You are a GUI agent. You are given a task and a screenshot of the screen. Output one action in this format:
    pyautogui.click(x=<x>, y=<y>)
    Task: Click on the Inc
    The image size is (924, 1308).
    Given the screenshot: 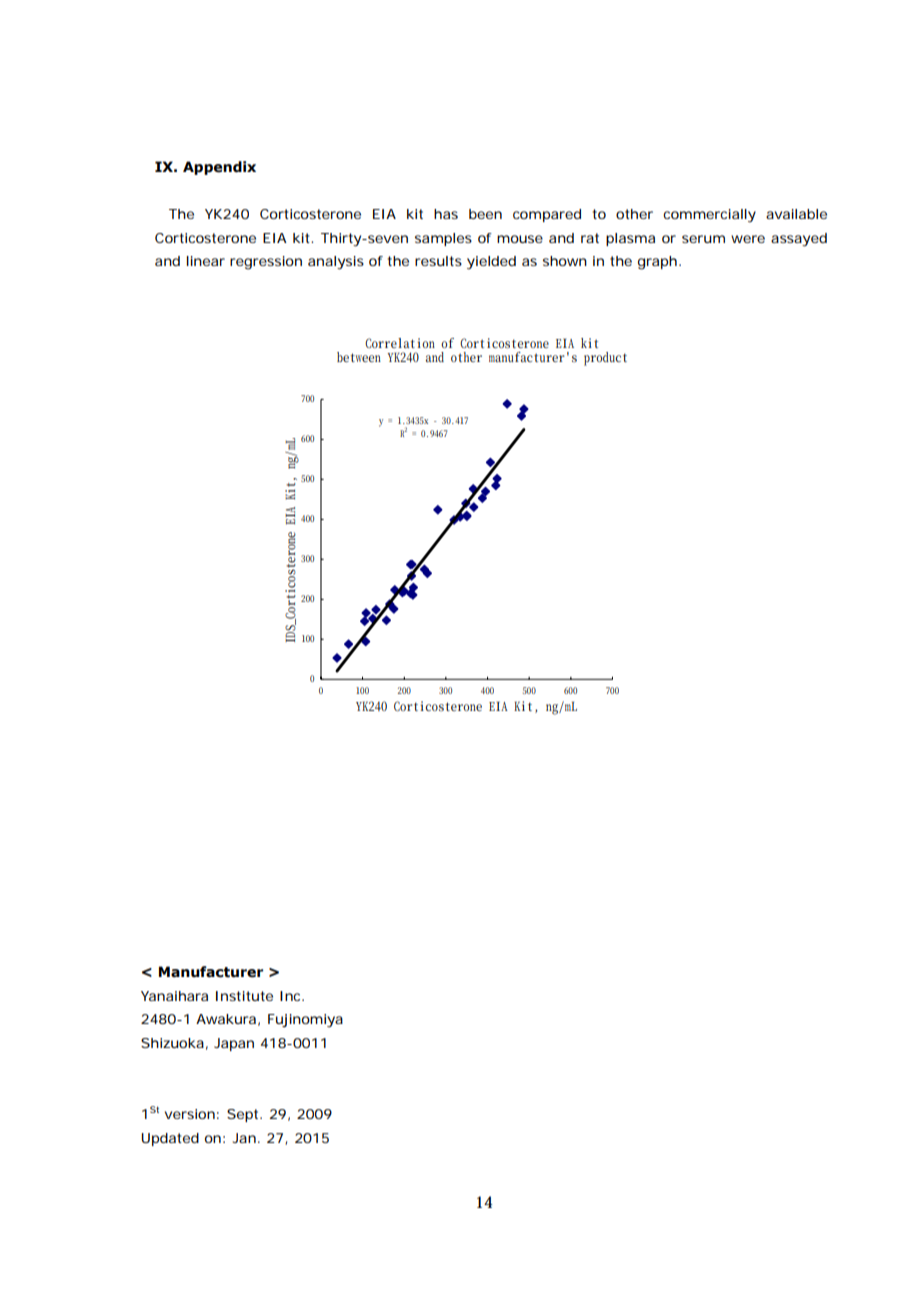 What is the action you would take?
    pyautogui.click(x=291, y=996)
